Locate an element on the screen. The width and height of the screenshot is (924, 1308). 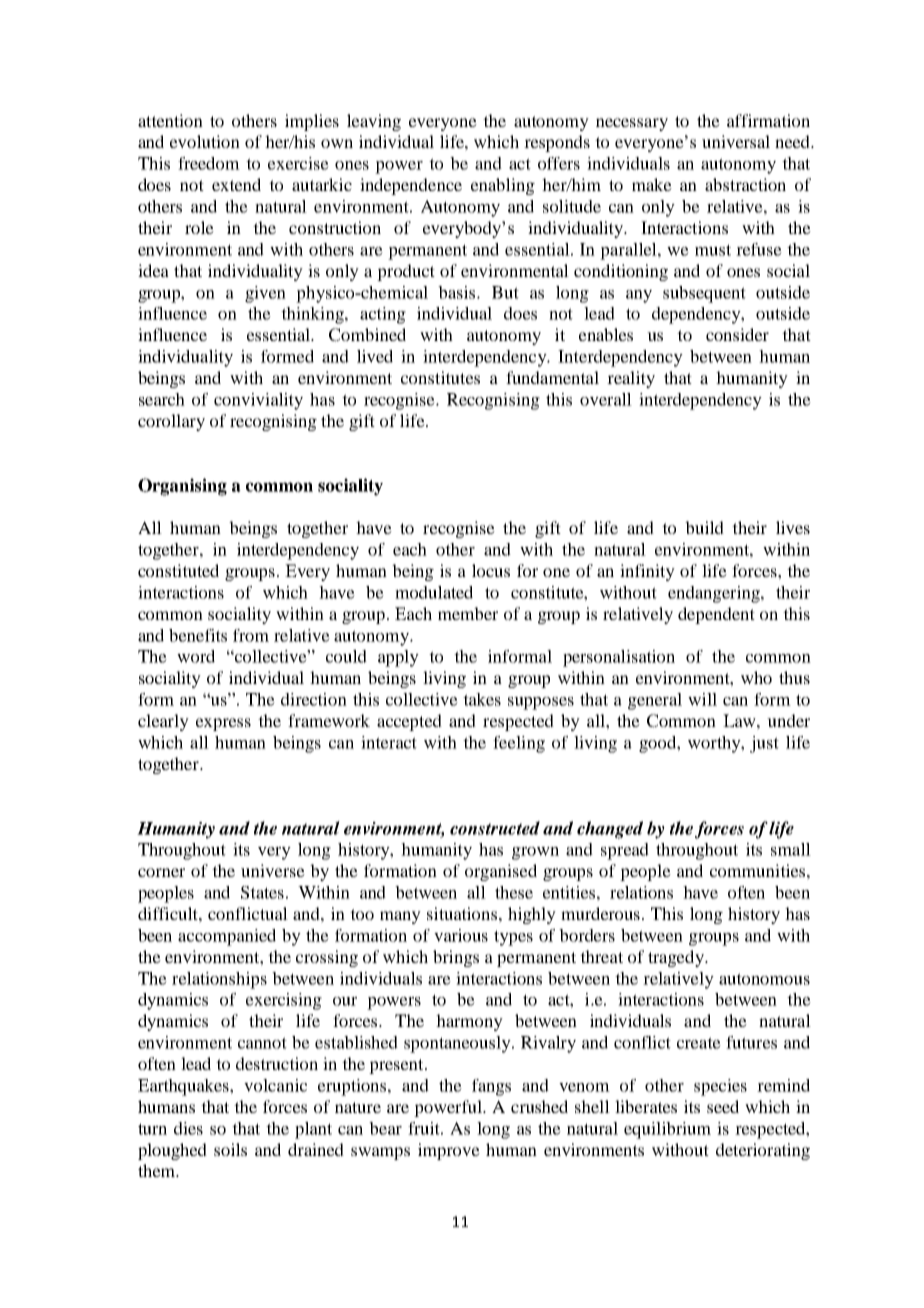
member is located at coordinates (468, 613).
